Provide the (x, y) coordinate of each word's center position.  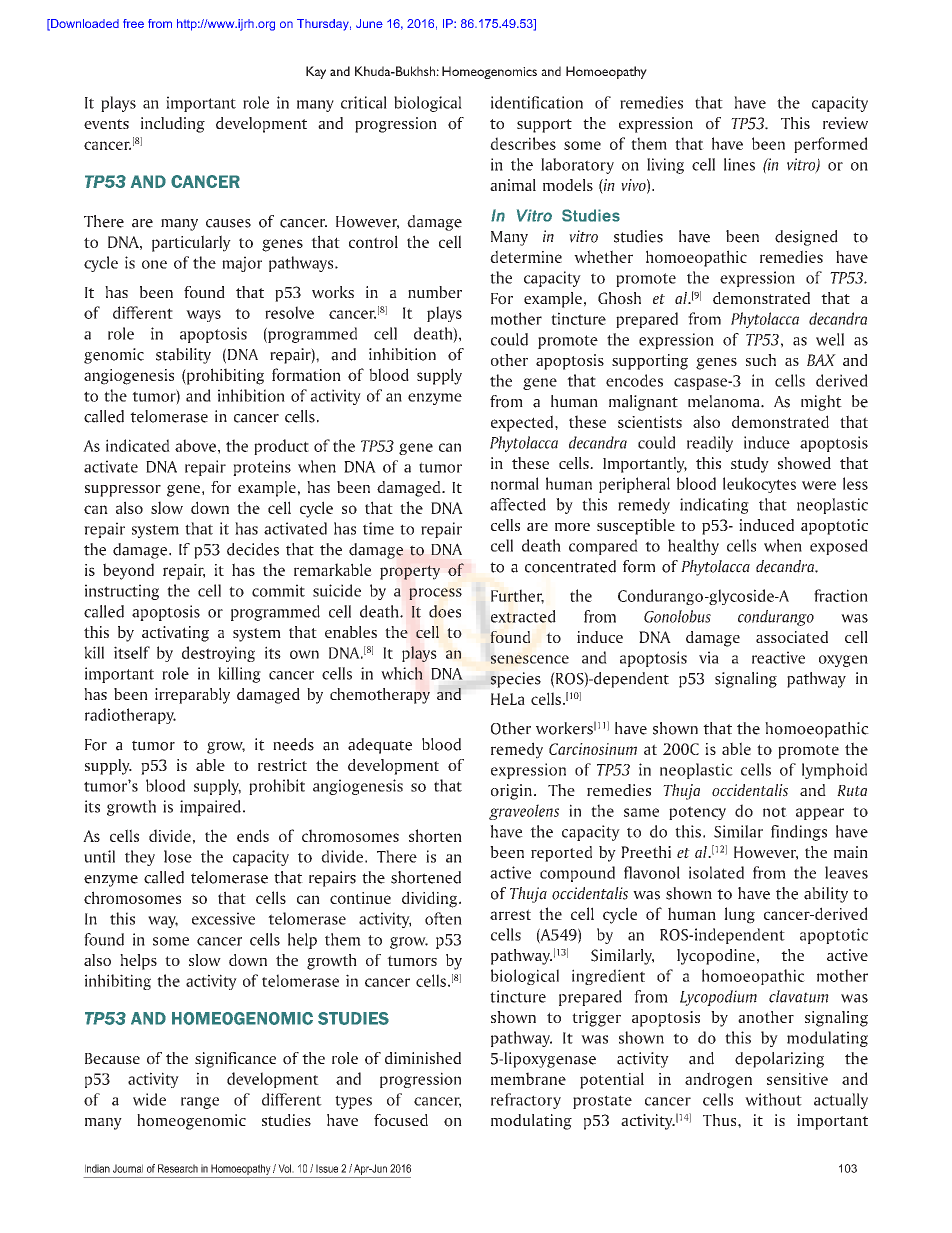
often (443, 918)
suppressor (123, 491)
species (516, 680)
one (154, 264)
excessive (223, 918)
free (133, 23)
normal (515, 483)
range (200, 1103)
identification (537, 102)
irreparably (192, 696)
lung (739, 915)
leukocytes (759, 485)
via (709, 657)
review (845, 123)
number (435, 292)
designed (806, 238)
